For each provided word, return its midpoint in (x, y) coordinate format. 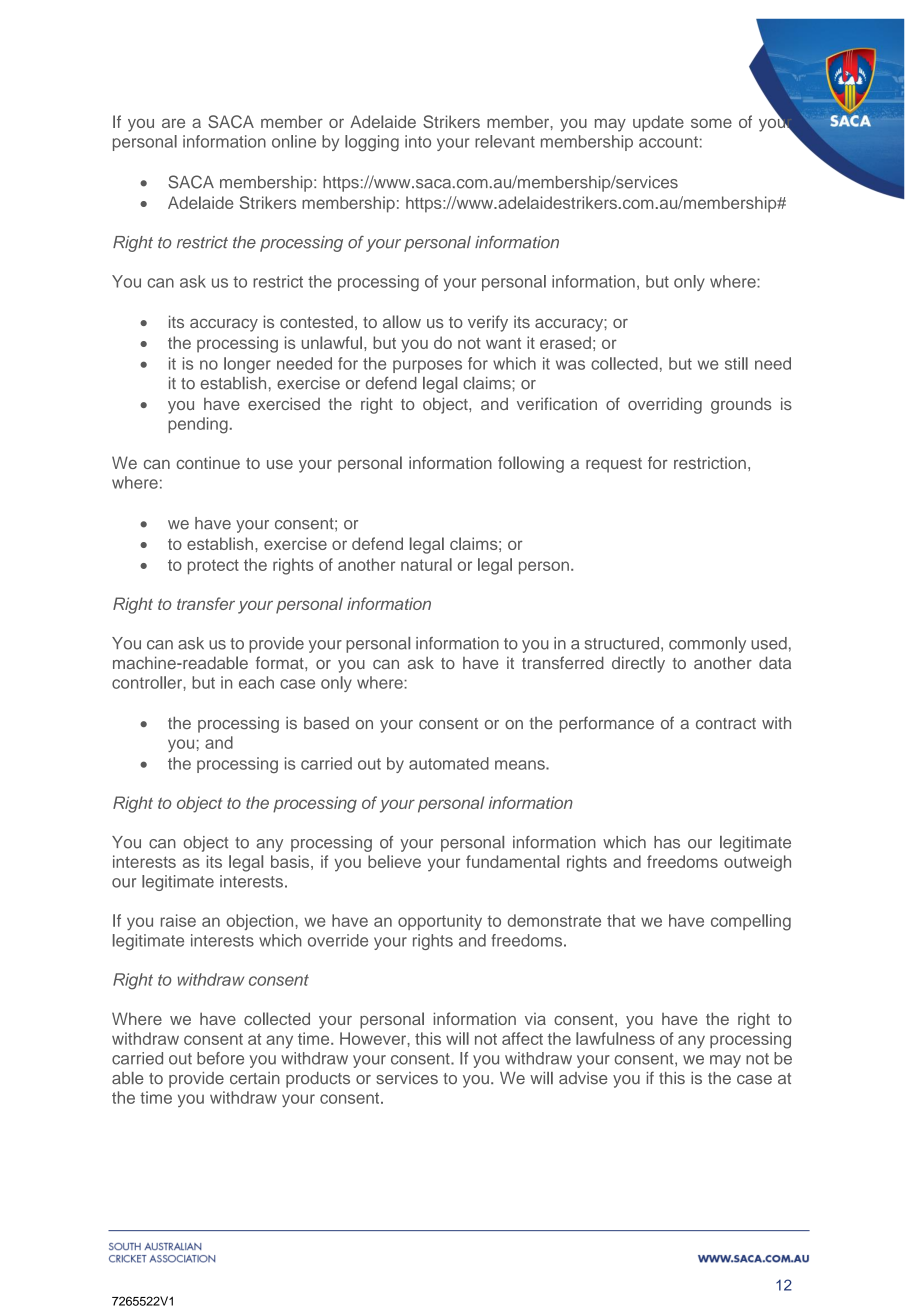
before (220, 1058)
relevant (505, 141)
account (668, 142)
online (294, 141)
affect (522, 1038)
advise (583, 1078)
